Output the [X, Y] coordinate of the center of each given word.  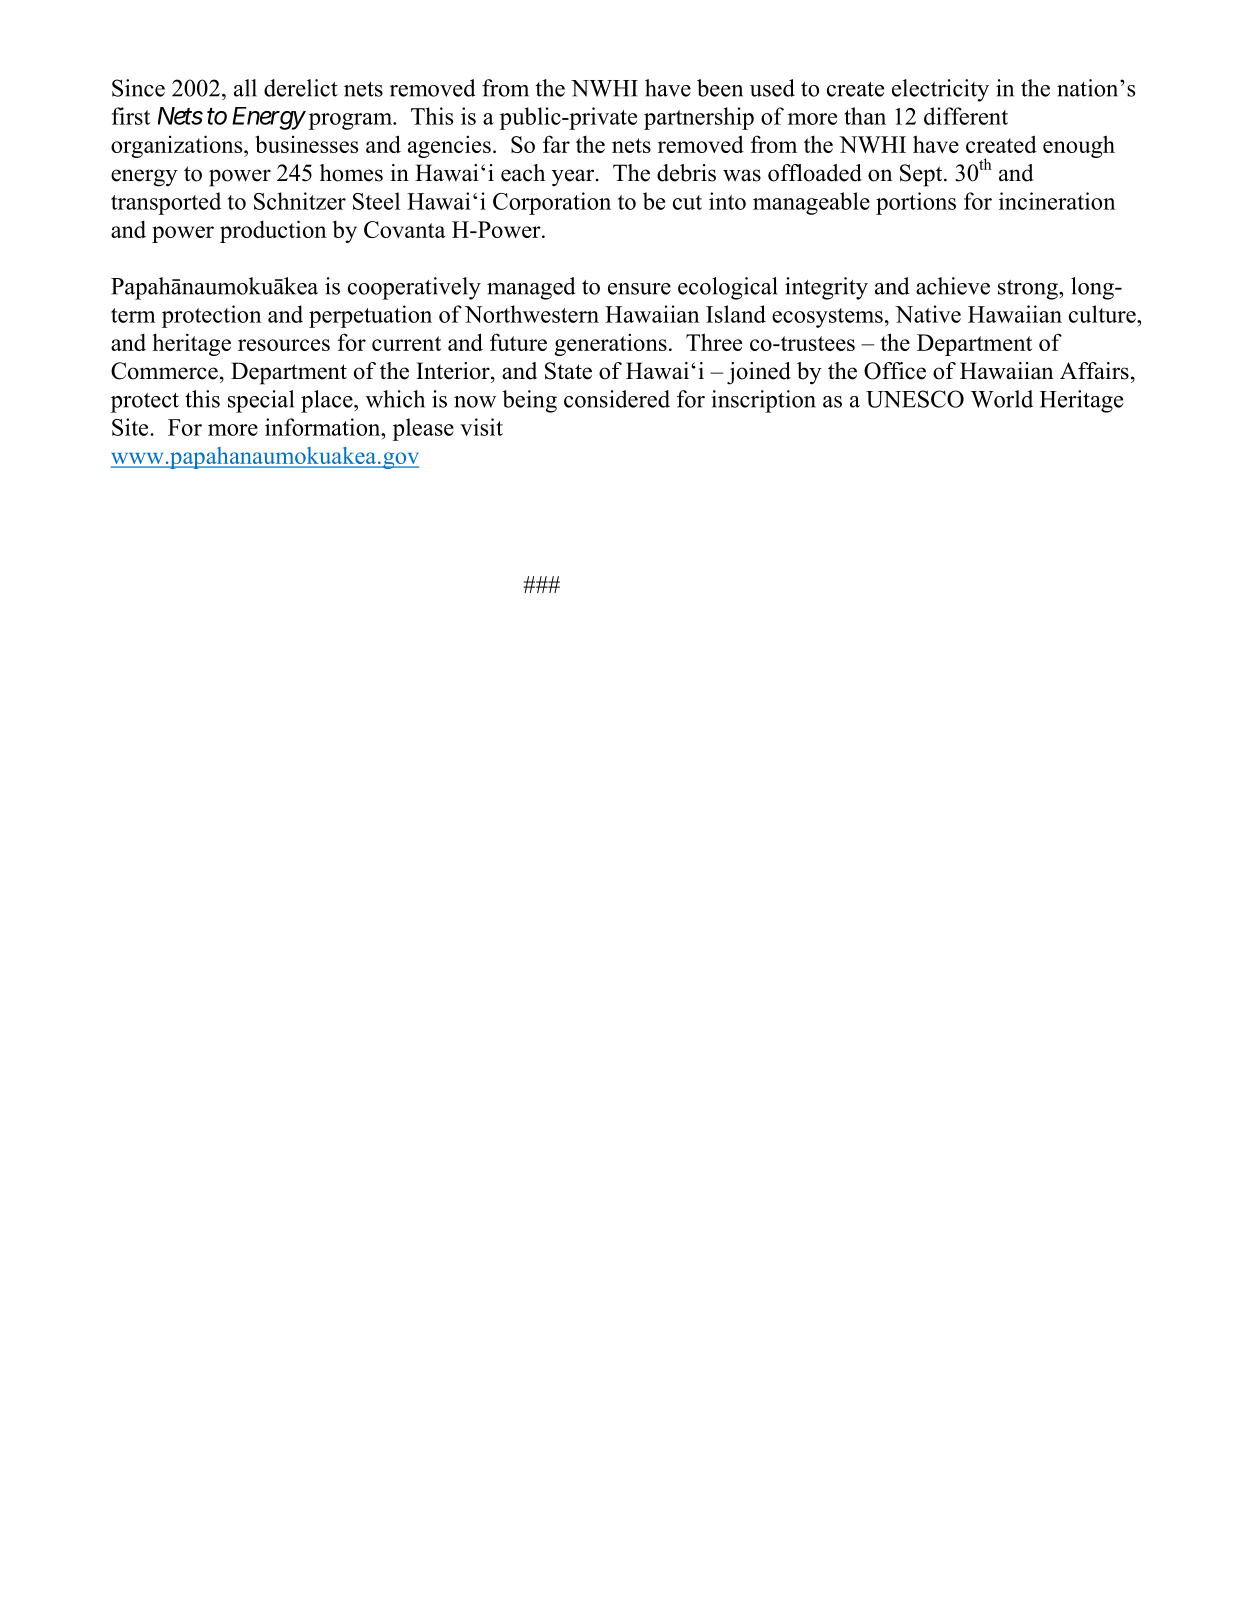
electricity [940, 90]
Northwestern [532, 314]
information [324, 427]
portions [916, 203]
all [245, 88]
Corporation [552, 203]
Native [928, 314]
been [720, 88]
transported [166, 203]
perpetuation [370, 316]
